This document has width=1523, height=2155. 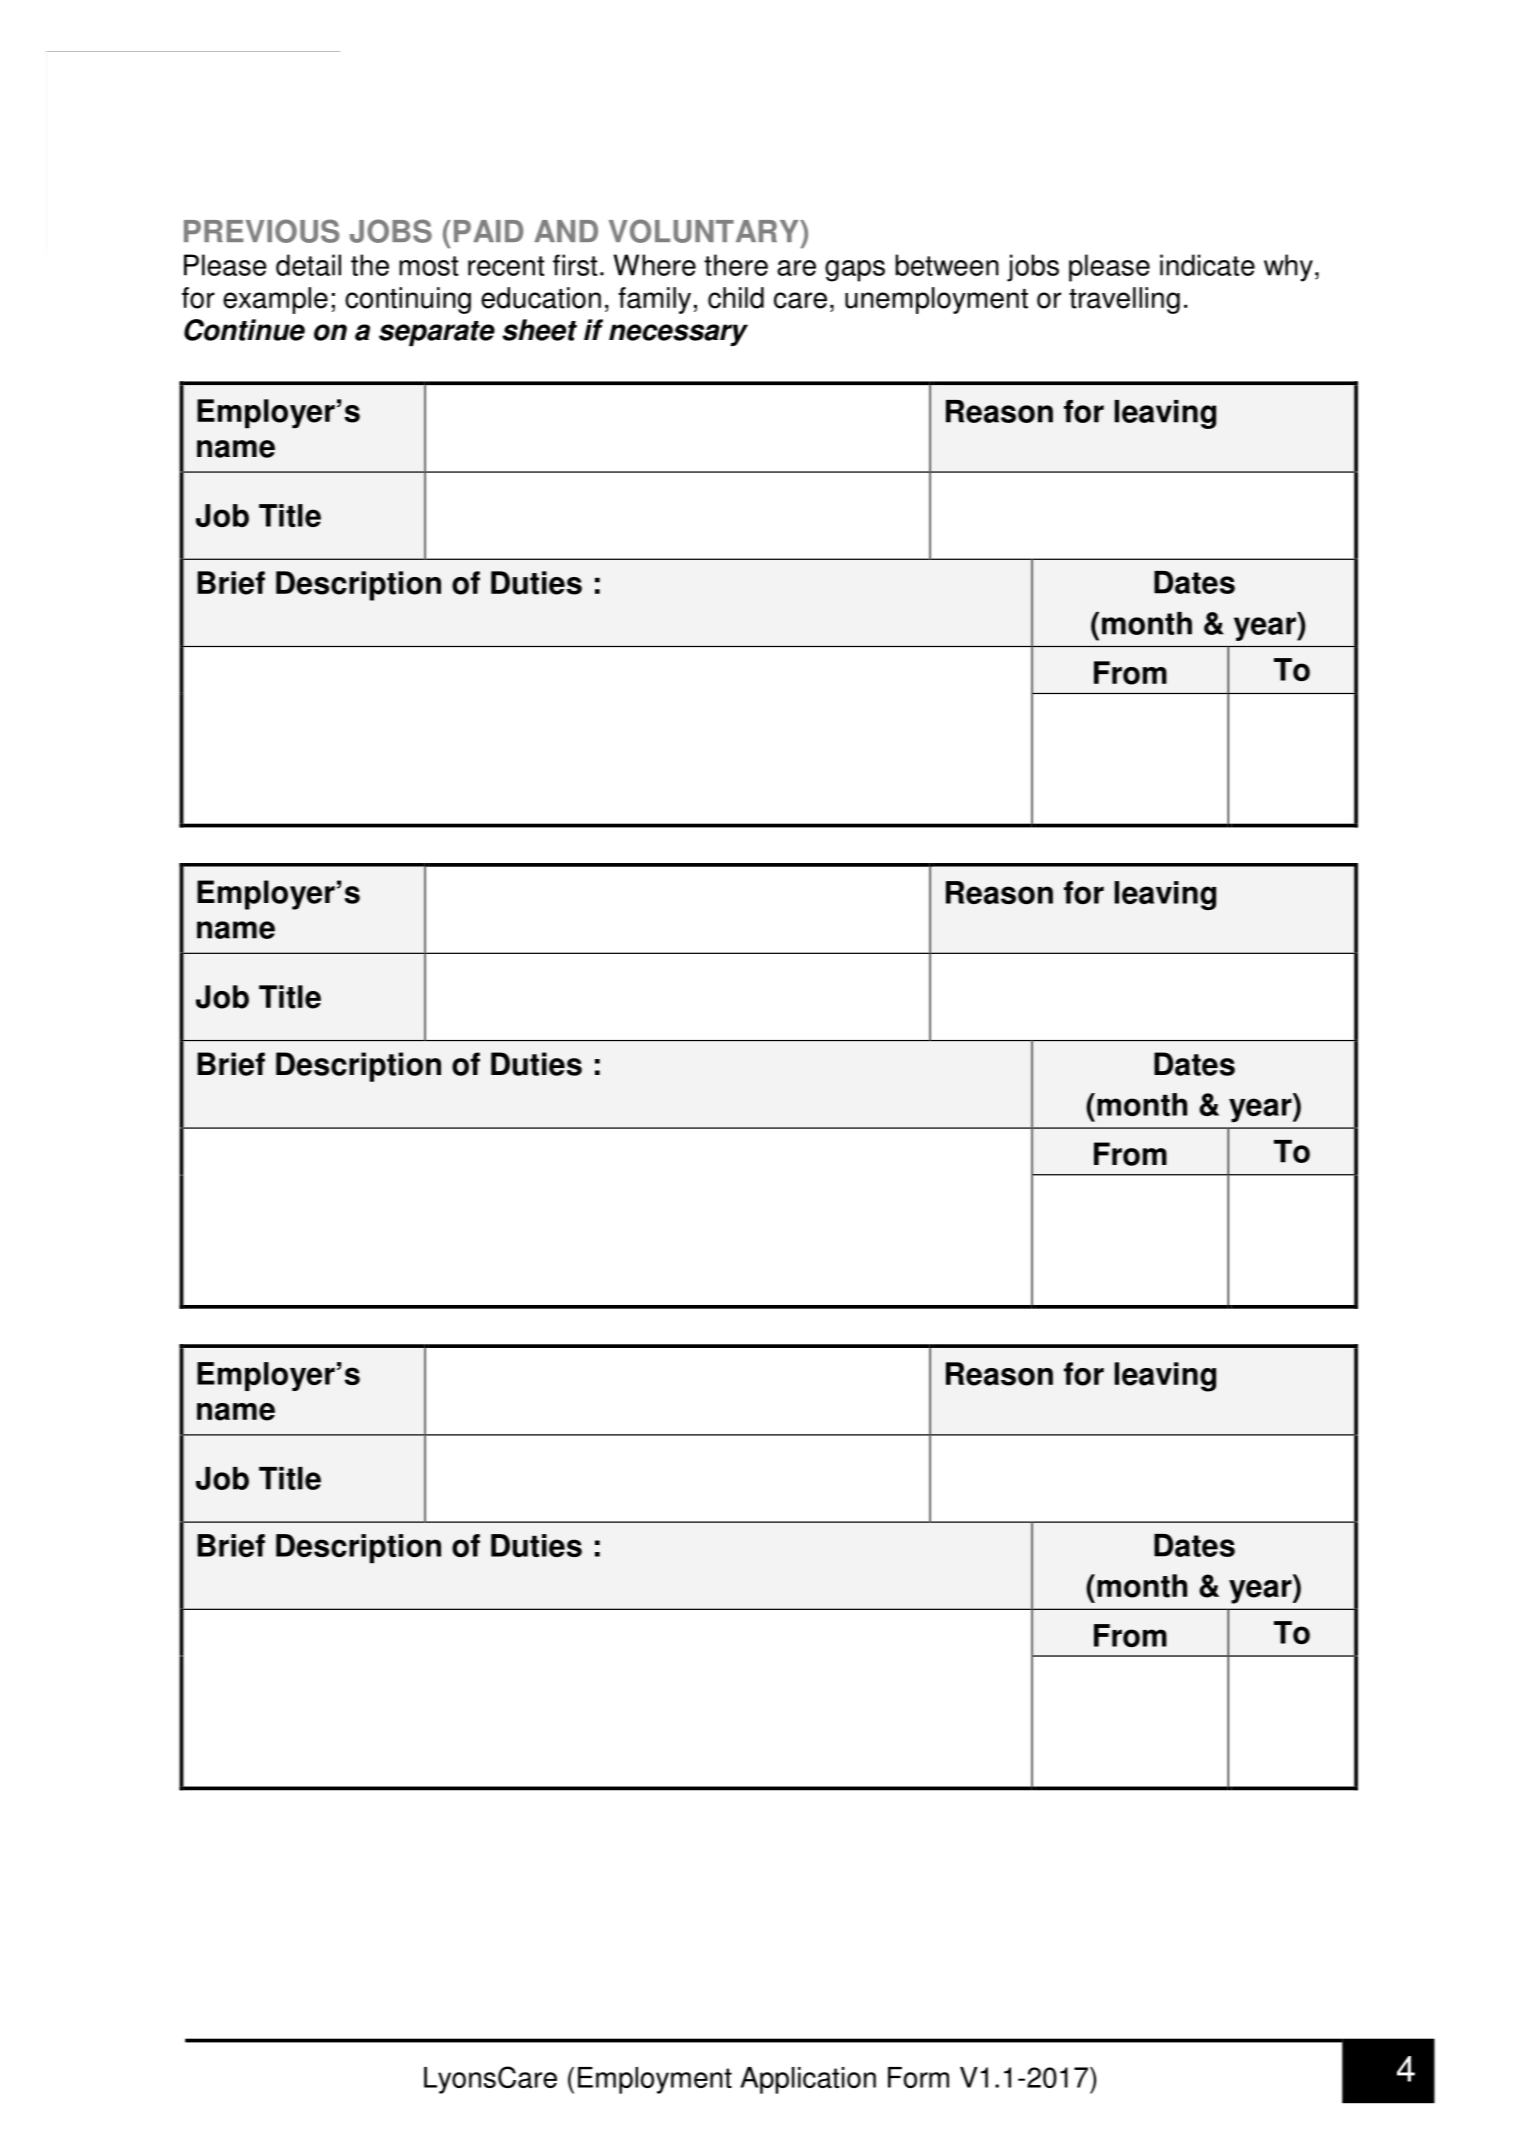 What do you see at coordinates (1207, 265) in the document?
I see `indicate` at bounding box center [1207, 265].
